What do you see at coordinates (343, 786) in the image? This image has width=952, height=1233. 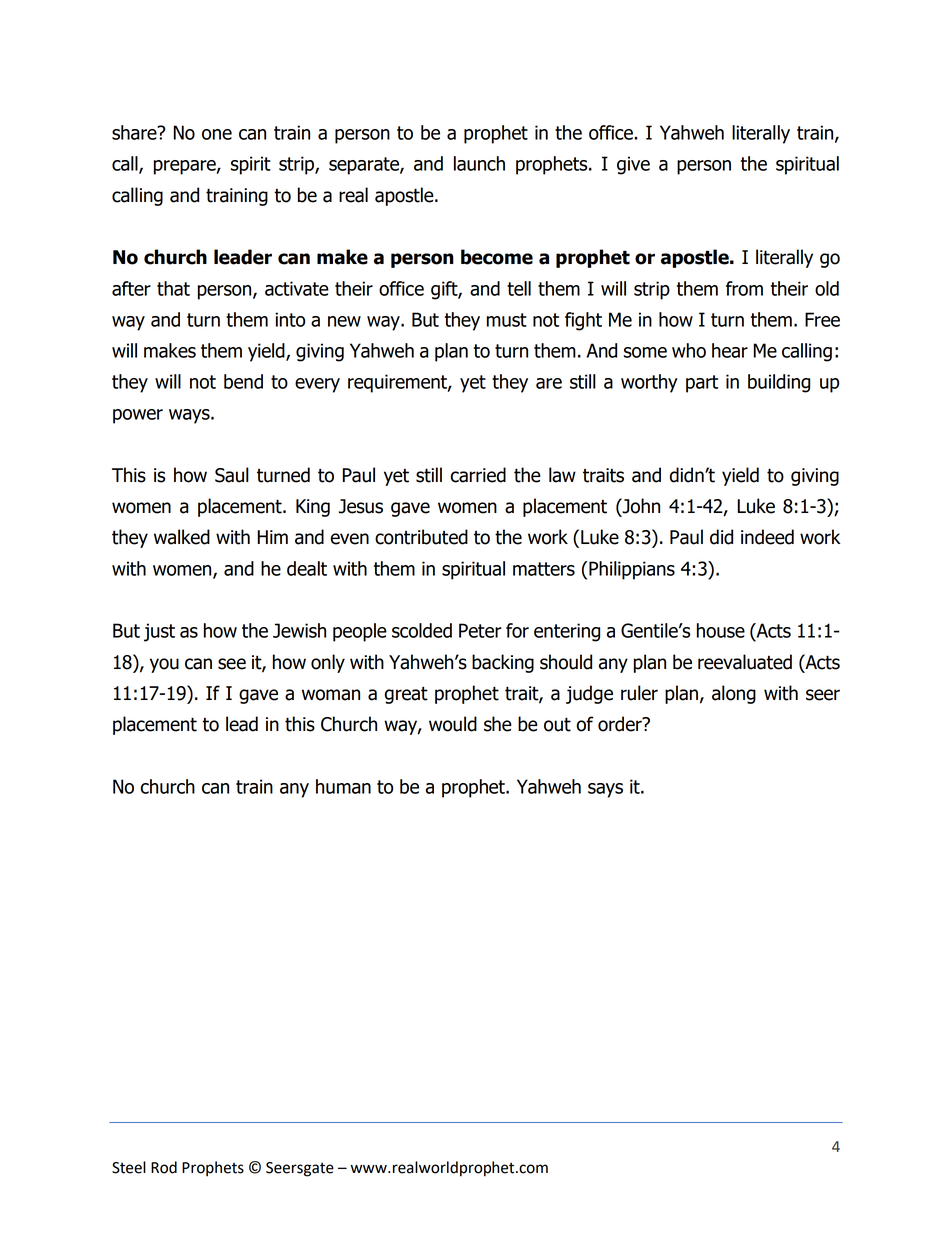 I see `human` at bounding box center [343, 786].
